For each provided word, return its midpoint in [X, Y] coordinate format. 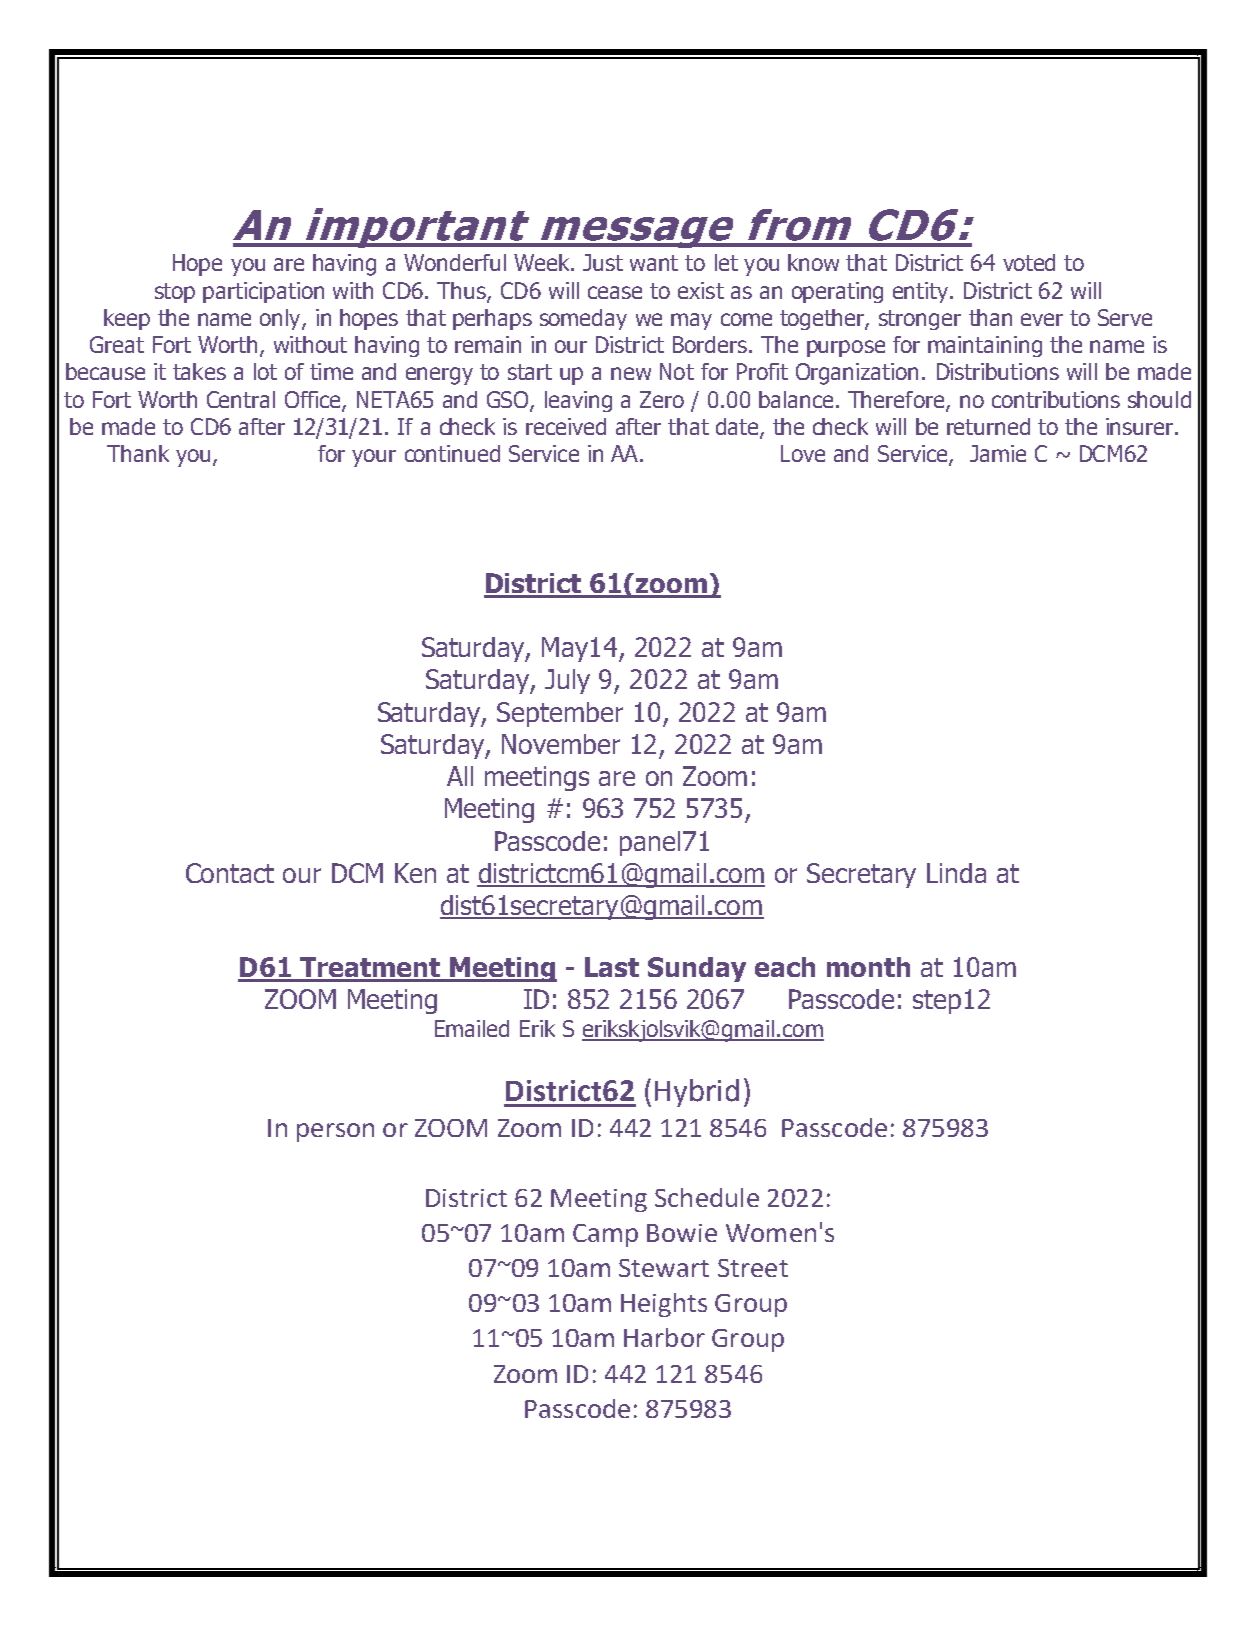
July [567, 681]
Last [612, 967]
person [335, 1132]
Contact [230, 873]
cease [615, 292]
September [560, 714]
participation [263, 292]
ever [1042, 319]
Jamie [998, 453]
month [868, 967]
